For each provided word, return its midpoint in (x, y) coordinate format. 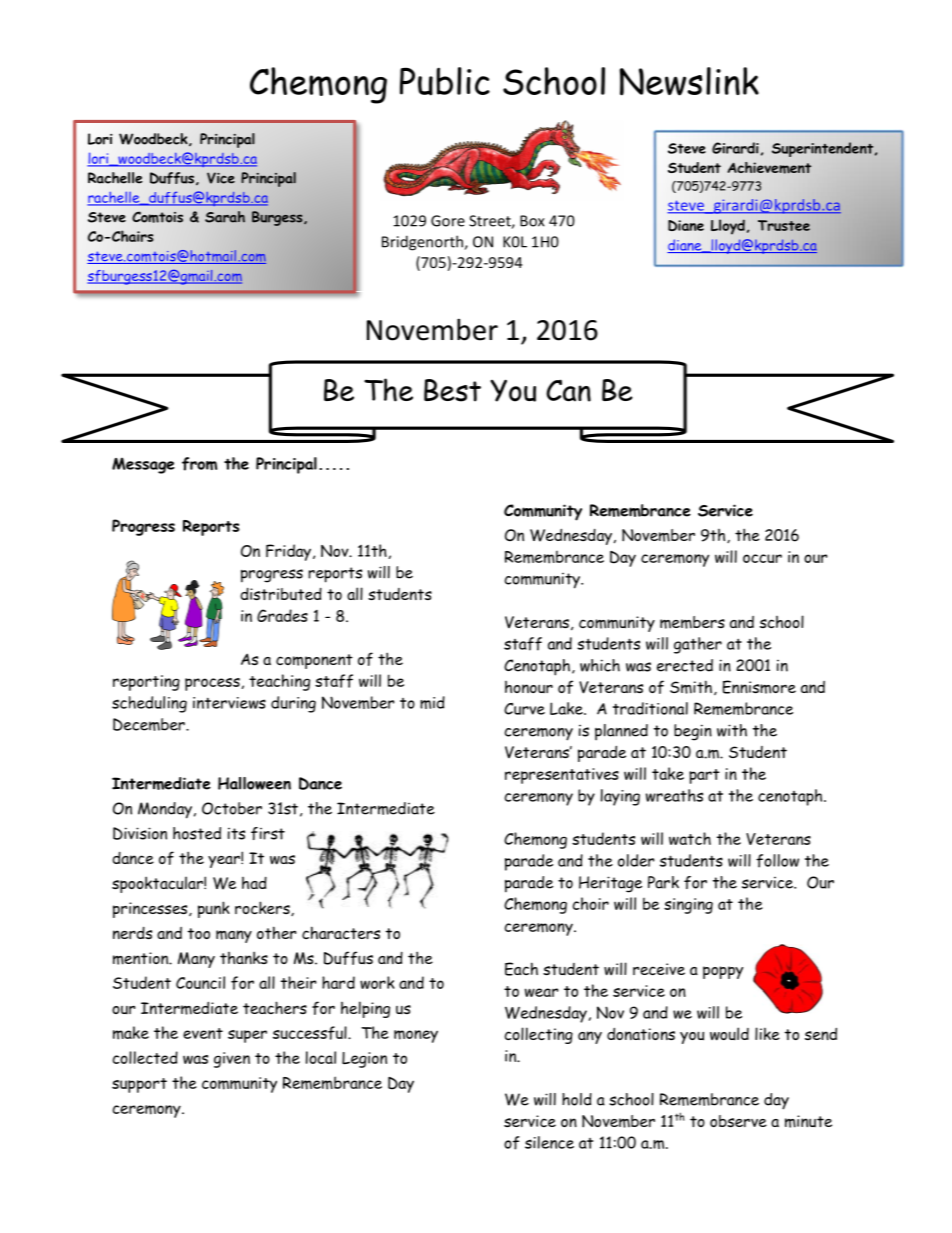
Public (445, 81)
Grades (282, 615)
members (692, 622)
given (232, 1060)
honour (529, 687)
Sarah (225, 217)
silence (549, 1142)
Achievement (769, 168)
